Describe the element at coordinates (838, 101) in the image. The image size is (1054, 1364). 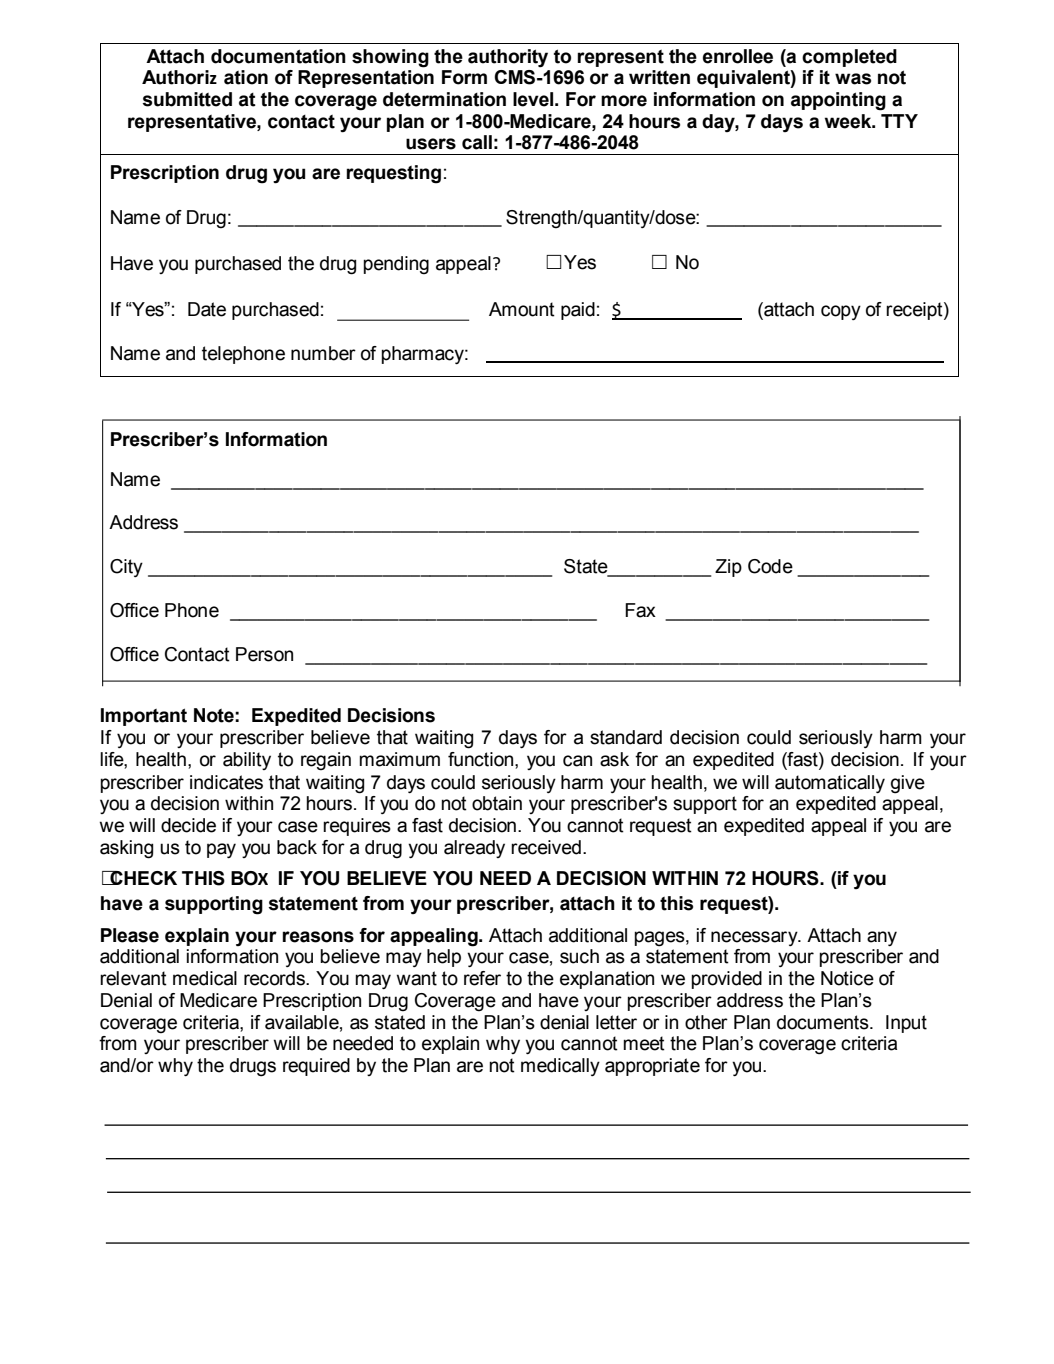
I see `appointing` at that location.
